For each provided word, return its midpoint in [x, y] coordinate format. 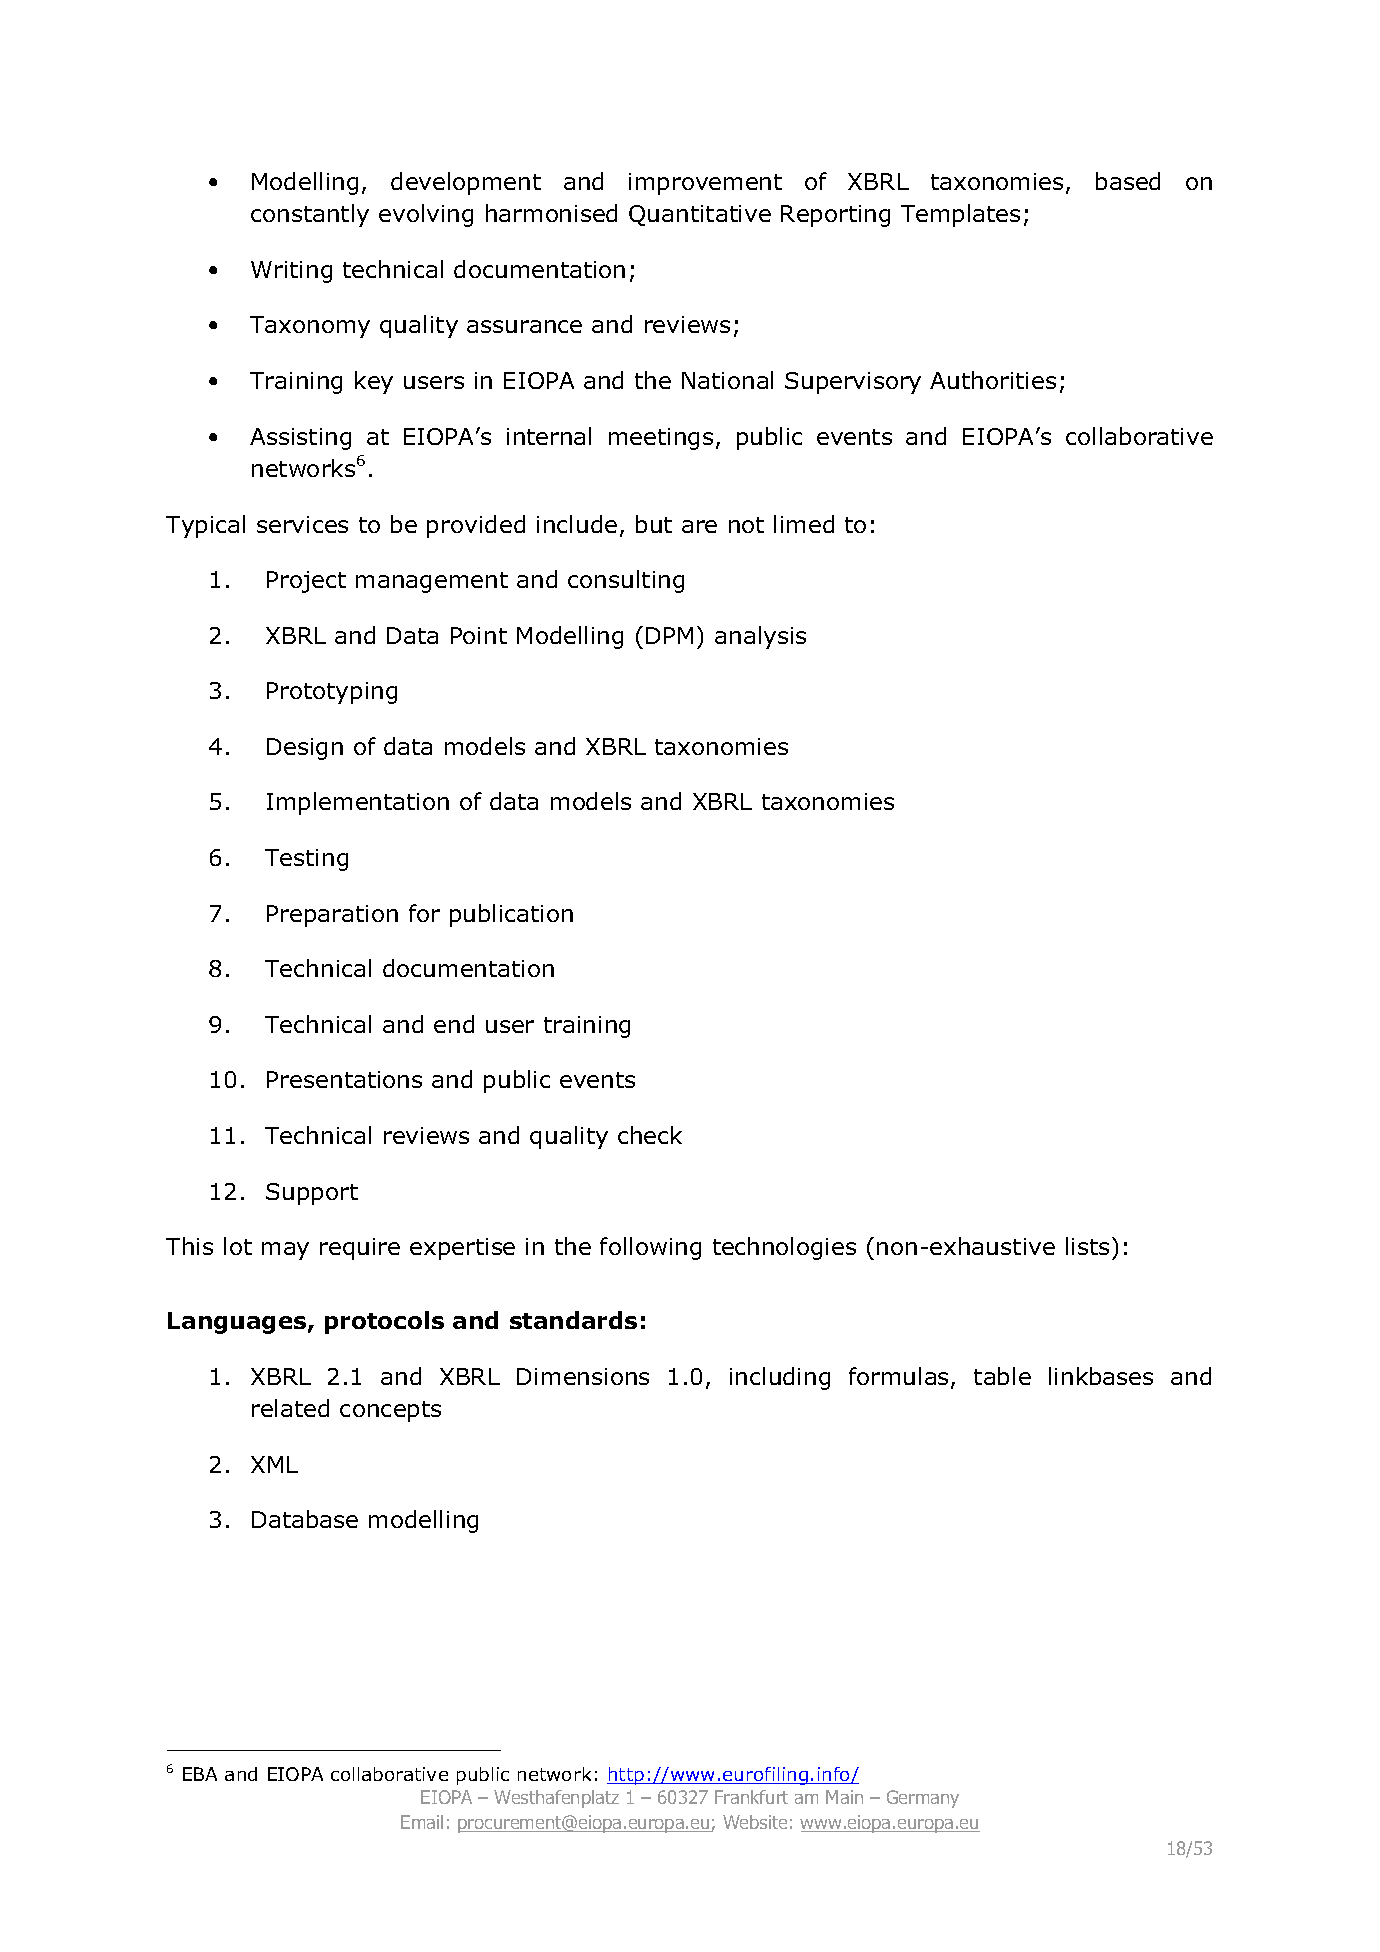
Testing [306, 860]
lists [1087, 1246]
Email [422, 1822]
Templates [960, 215]
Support [312, 1194]
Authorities [993, 380]
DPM [669, 635]
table [1002, 1376]
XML [274, 1464]
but [654, 524]
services [302, 524]
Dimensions [583, 1376]
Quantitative [700, 215]
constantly [310, 215]
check [650, 1135]
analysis [760, 637]
